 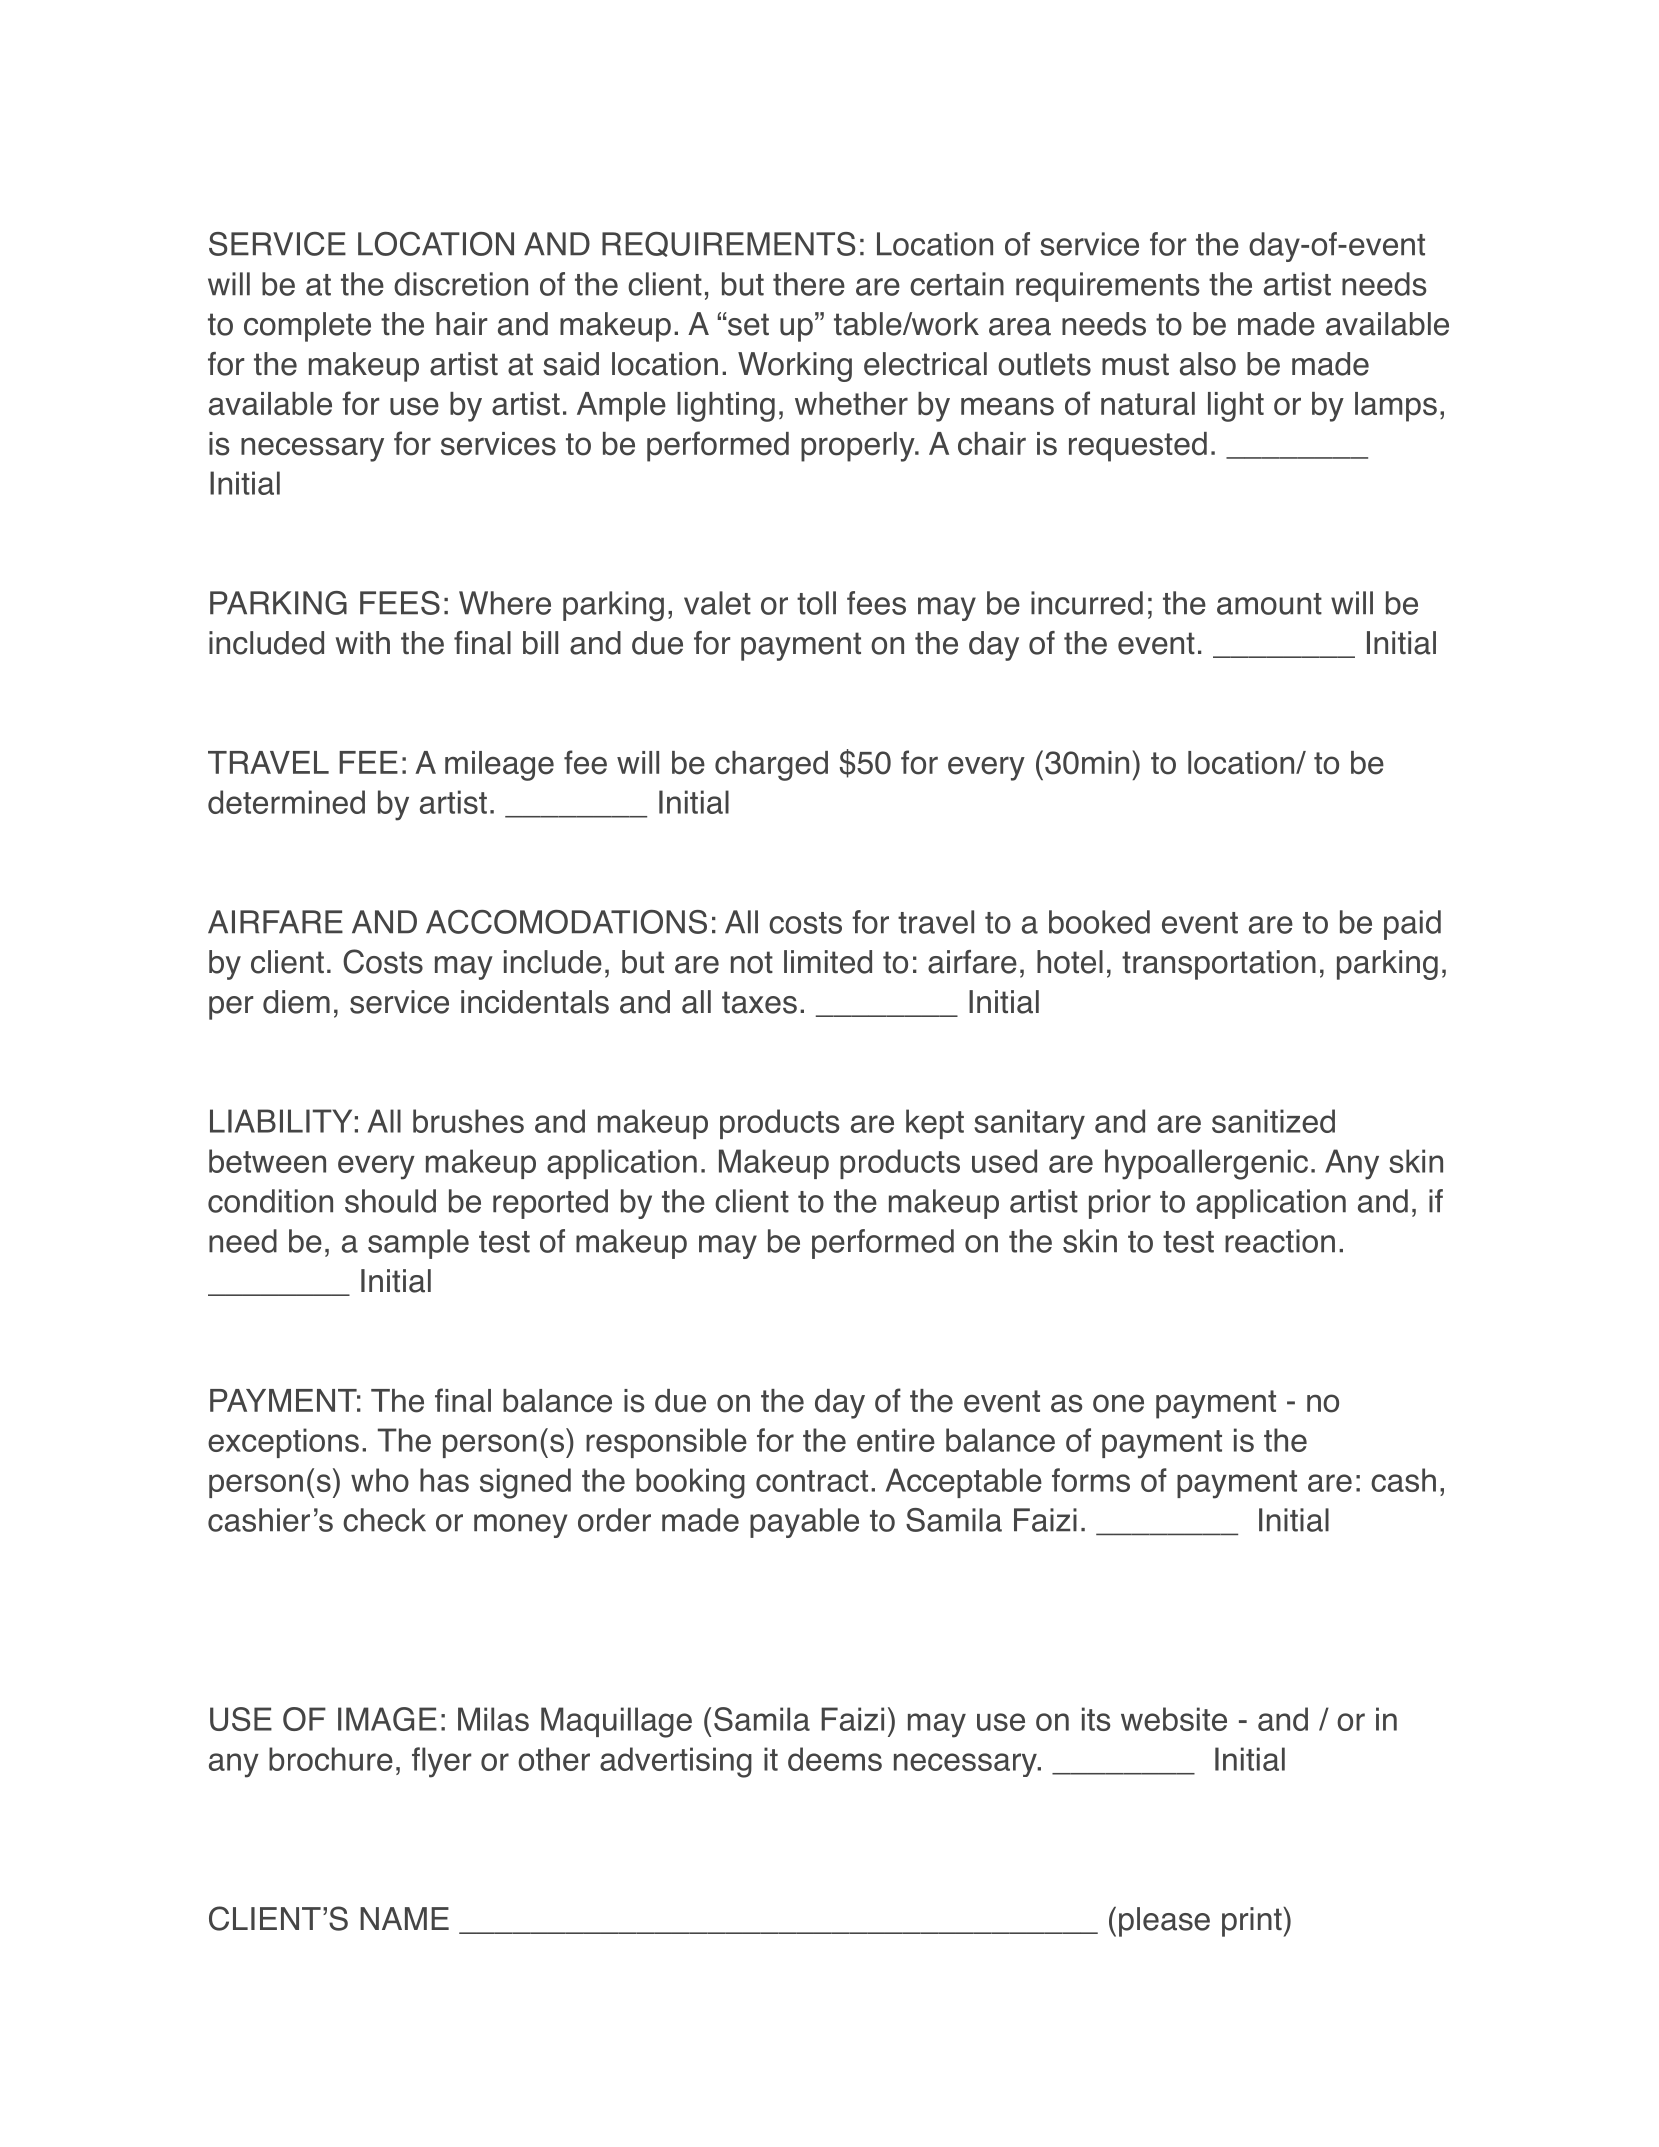 What do you see at coordinates (461, 284) in the image?
I see `discretion` at bounding box center [461, 284].
